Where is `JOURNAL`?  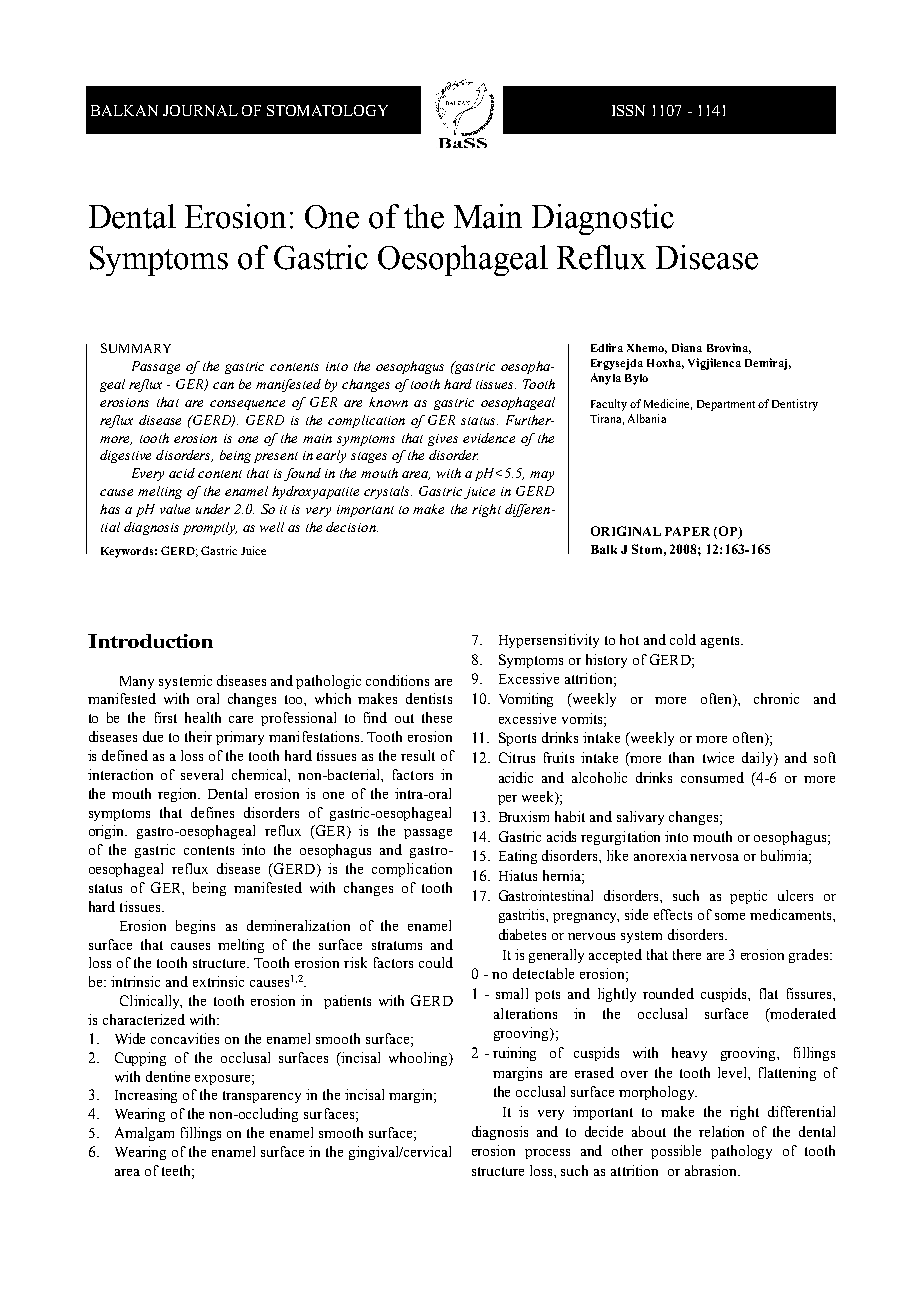 JOURNAL is located at coordinates (200, 110).
